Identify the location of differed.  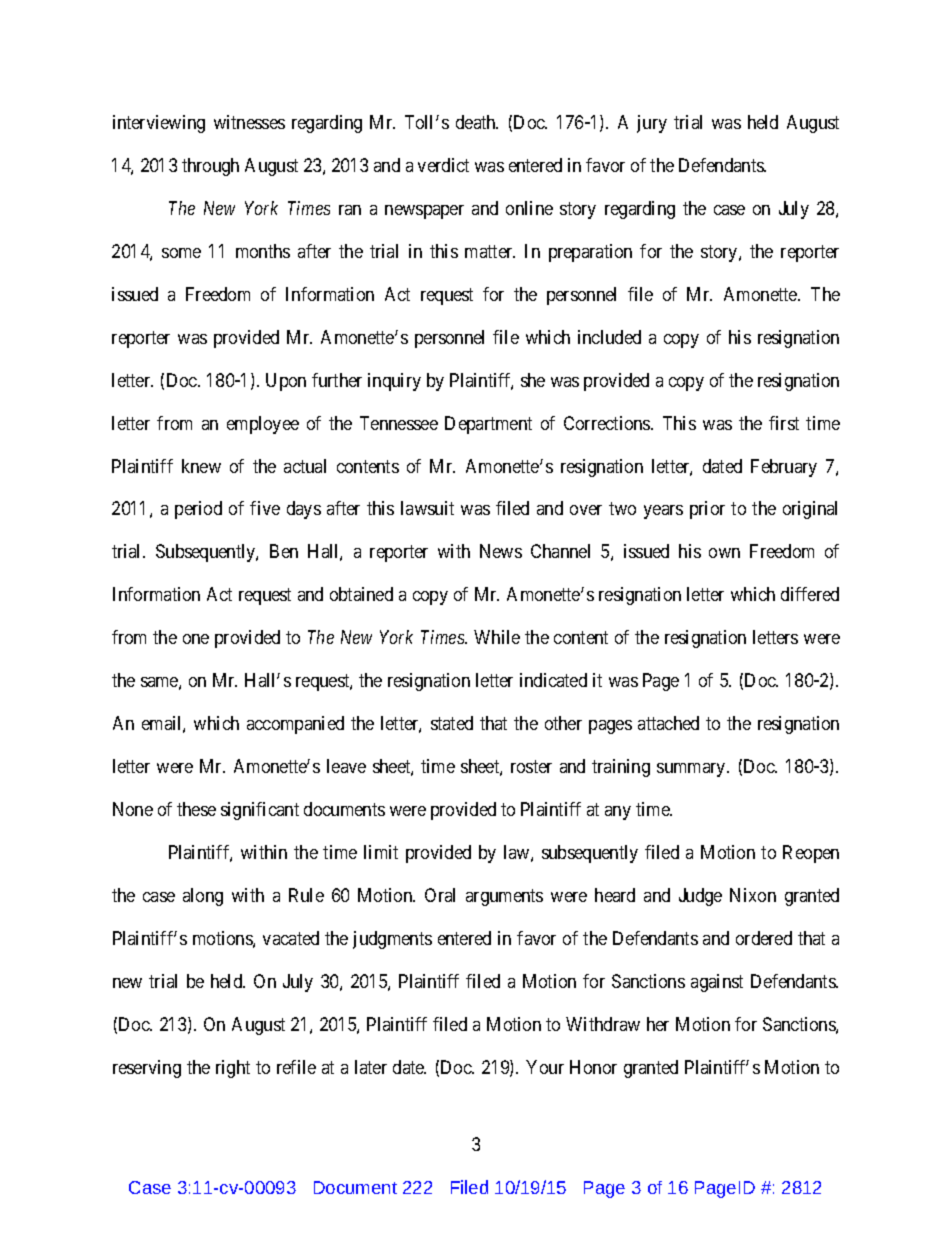
(810, 594).
